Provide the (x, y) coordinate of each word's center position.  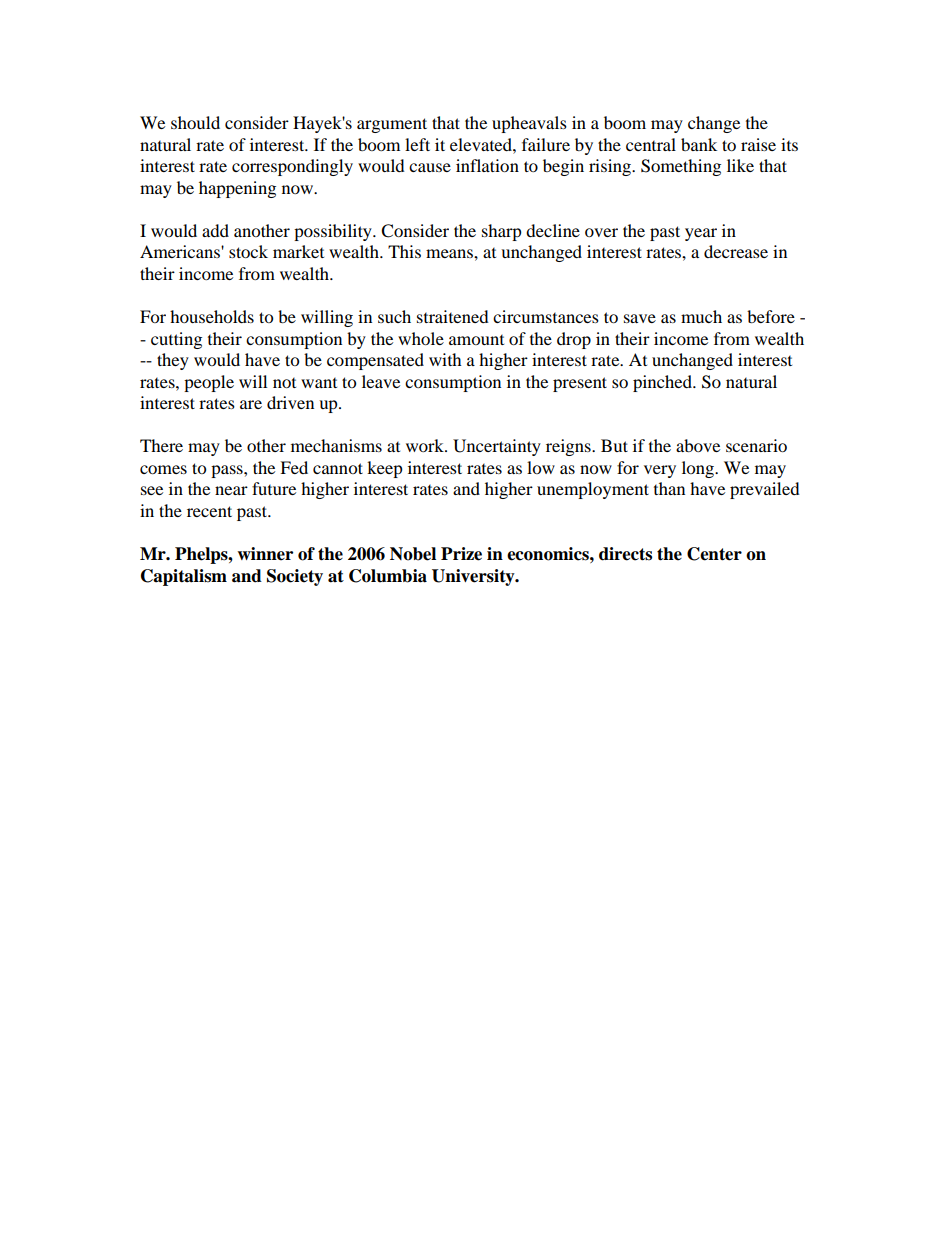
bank (699, 144)
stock (248, 251)
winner (265, 554)
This (404, 251)
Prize (461, 554)
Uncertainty (497, 447)
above (698, 445)
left (417, 144)
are (251, 404)
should (195, 122)
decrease (736, 251)
